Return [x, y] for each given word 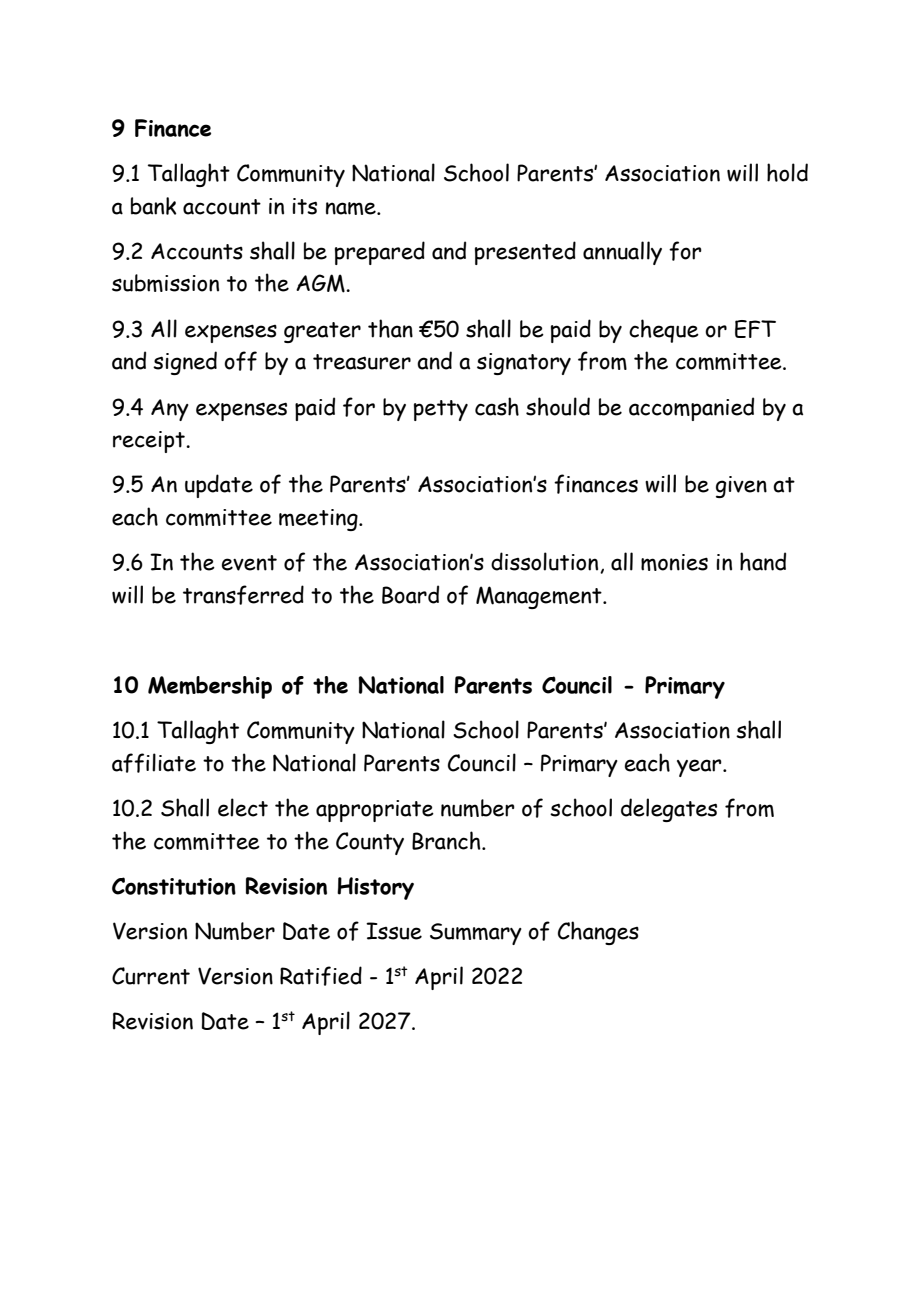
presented [525, 253]
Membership [210, 687]
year [700, 768]
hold [787, 172]
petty [441, 410]
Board [410, 594]
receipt [150, 442]
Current [151, 976]
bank [153, 206]
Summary [476, 934]
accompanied [691, 409]
